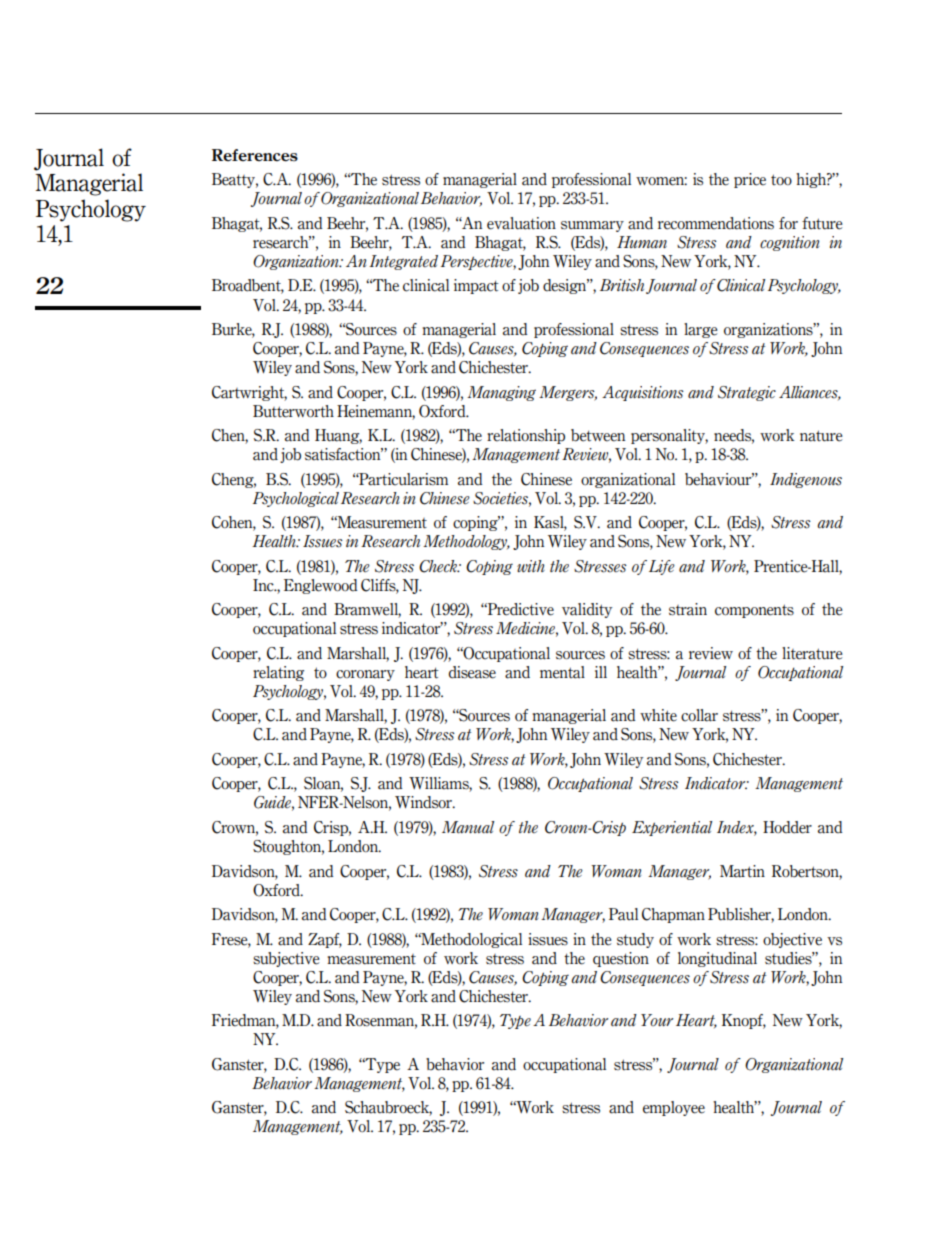 Image resolution: width=952 pixels, height=1241 pixels. I want to click on relationship, so click(526, 436).
